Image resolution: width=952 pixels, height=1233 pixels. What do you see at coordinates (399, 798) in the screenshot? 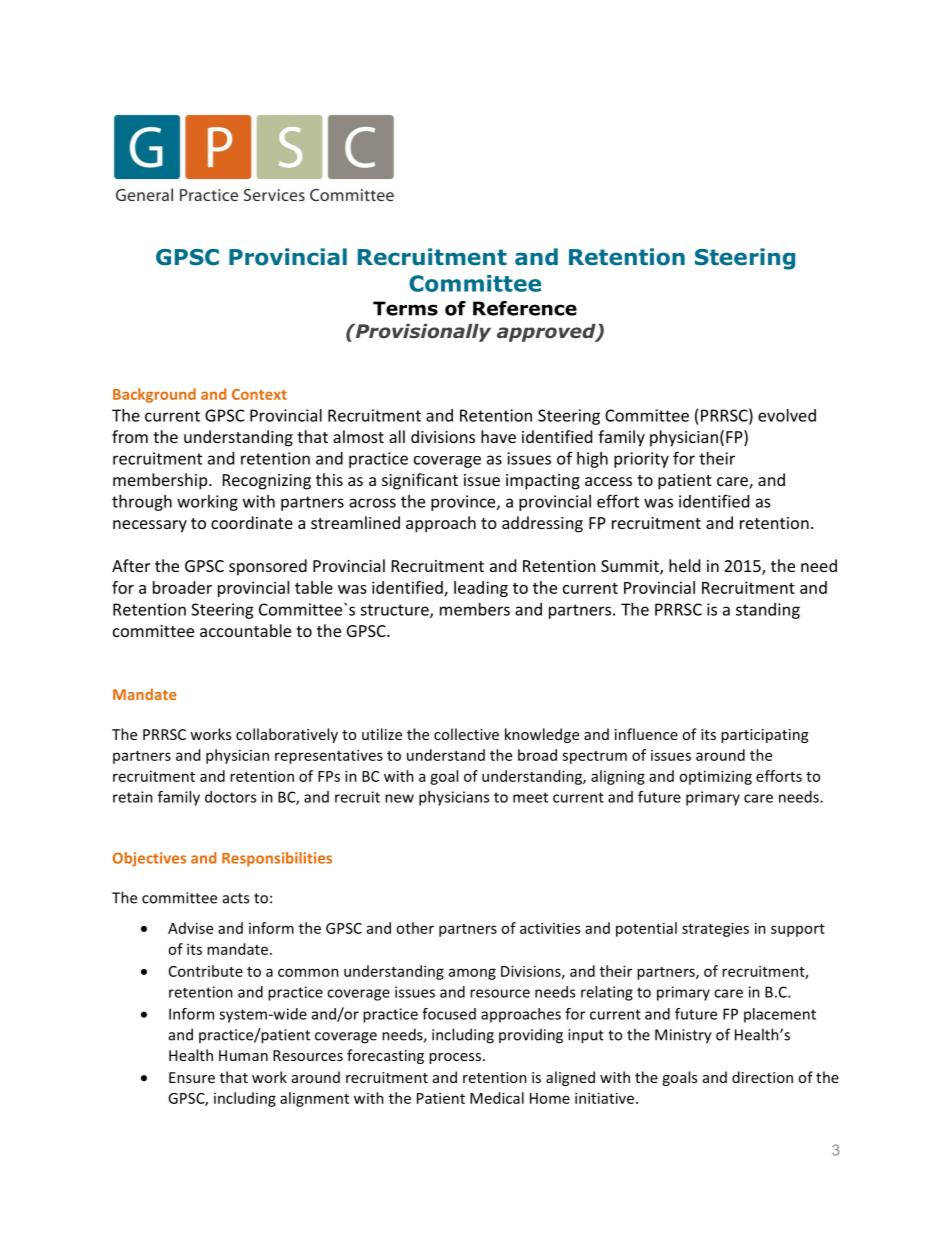
I see `new` at bounding box center [399, 798].
